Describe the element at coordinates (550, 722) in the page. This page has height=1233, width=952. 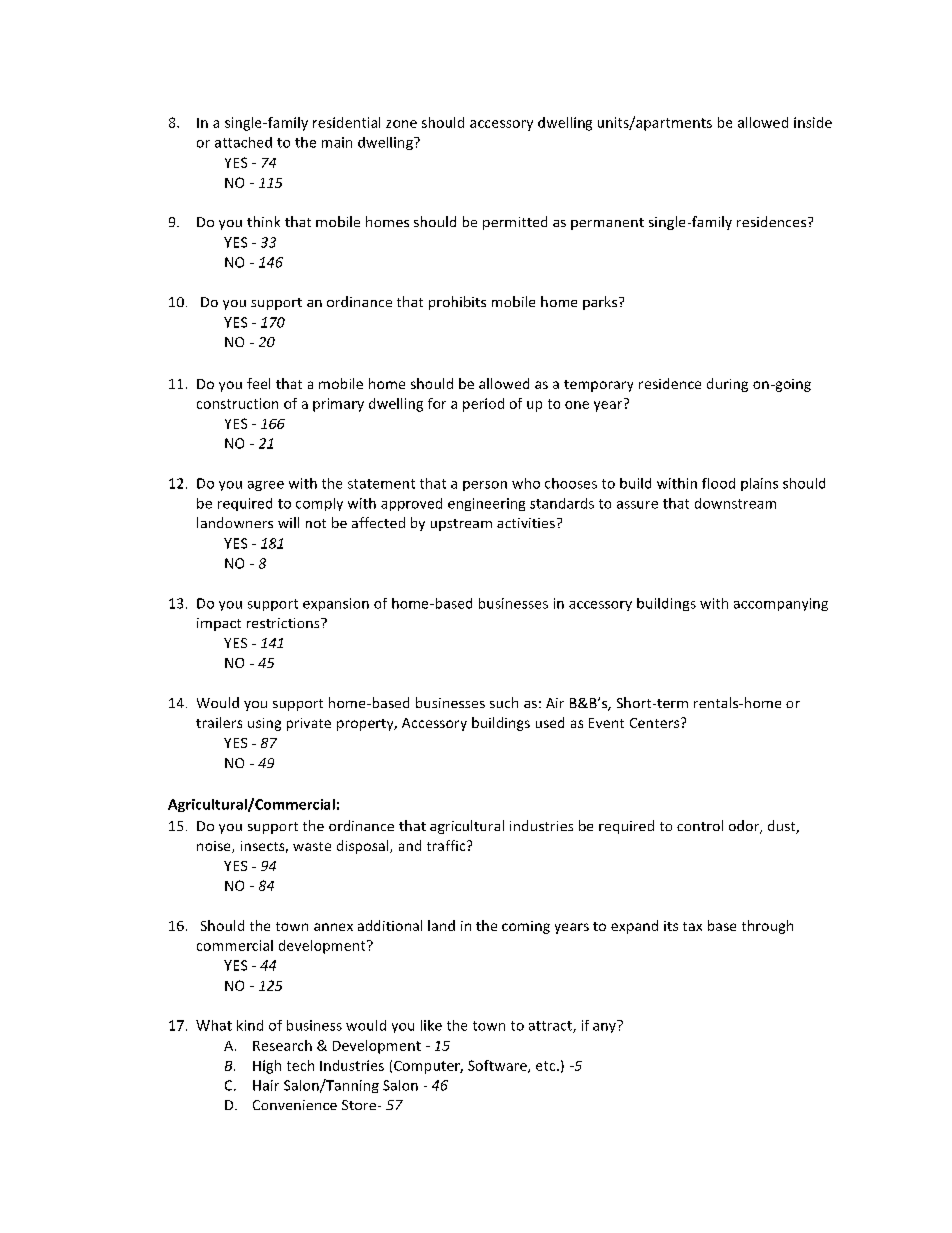
I see `used` at that location.
